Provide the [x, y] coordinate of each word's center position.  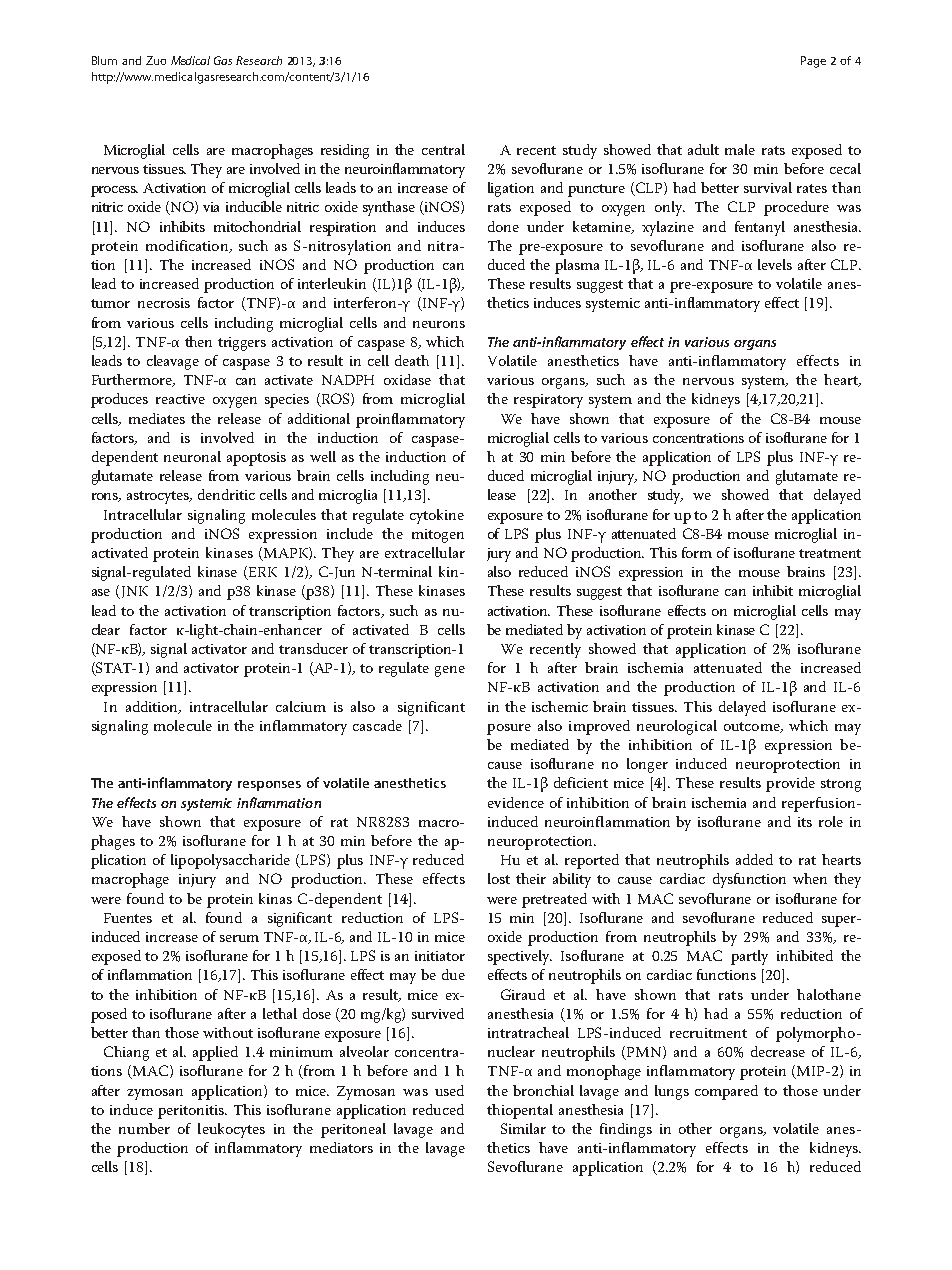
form [697, 552]
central [443, 149]
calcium [301, 706]
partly [749, 957]
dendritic [226, 494]
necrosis [164, 303]
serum [239, 938]
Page [813, 62]
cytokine [437, 516]
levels [775, 264]
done [503, 226]
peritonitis [192, 1112]
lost [499, 878]
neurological [677, 727]
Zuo [156, 60]
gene [450, 671]
